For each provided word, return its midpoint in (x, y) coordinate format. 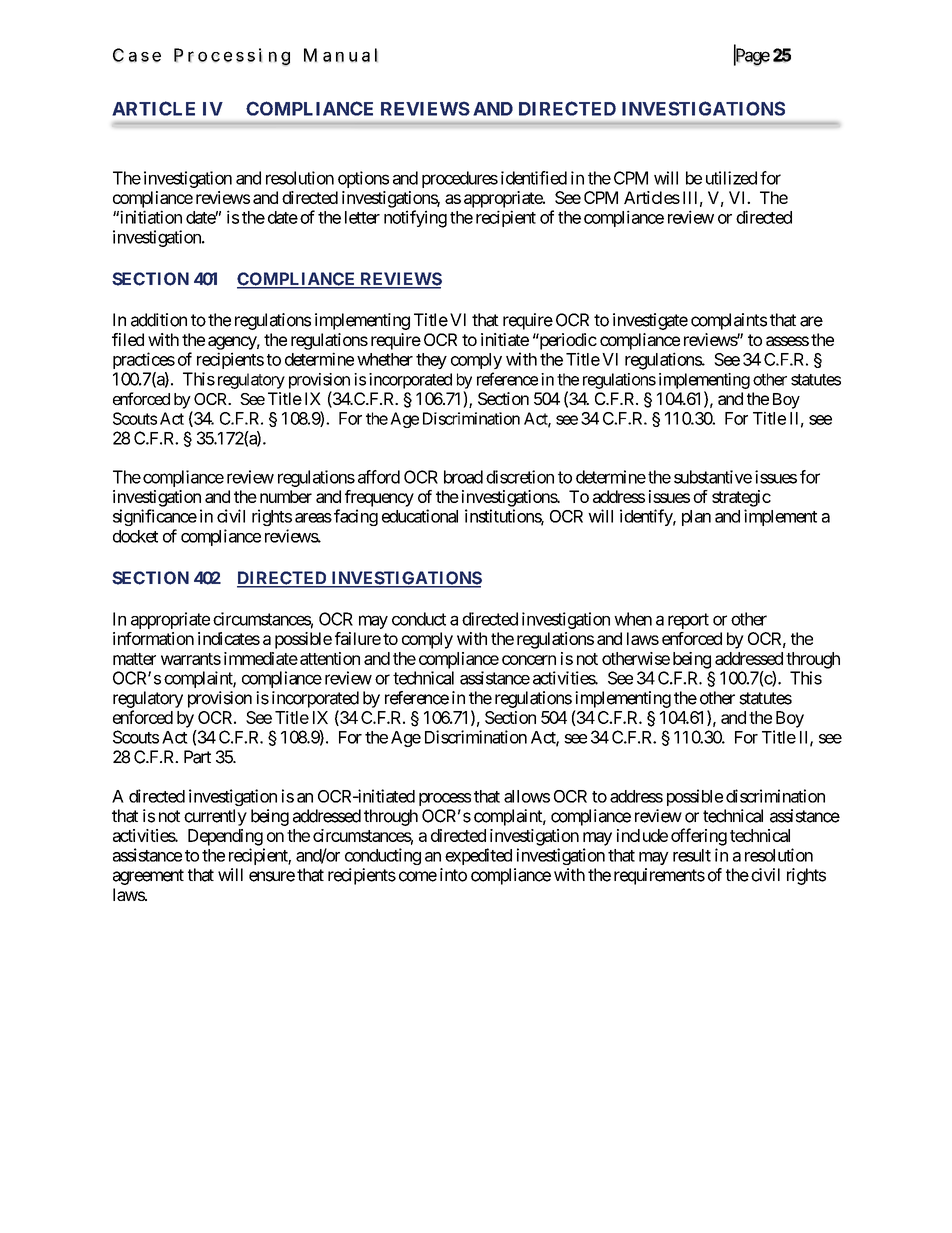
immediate (261, 658)
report (688, 621)
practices (144, 360)
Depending (225, 837)
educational (420, 516)
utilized (731, 178)
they (431, 361)
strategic (741, 498)
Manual (341, 55)
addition (159, 320)
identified (534, 178)
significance (155, 517)
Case (137, 55)
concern (529, 660)
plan (696, 518)
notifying (415, 219)
